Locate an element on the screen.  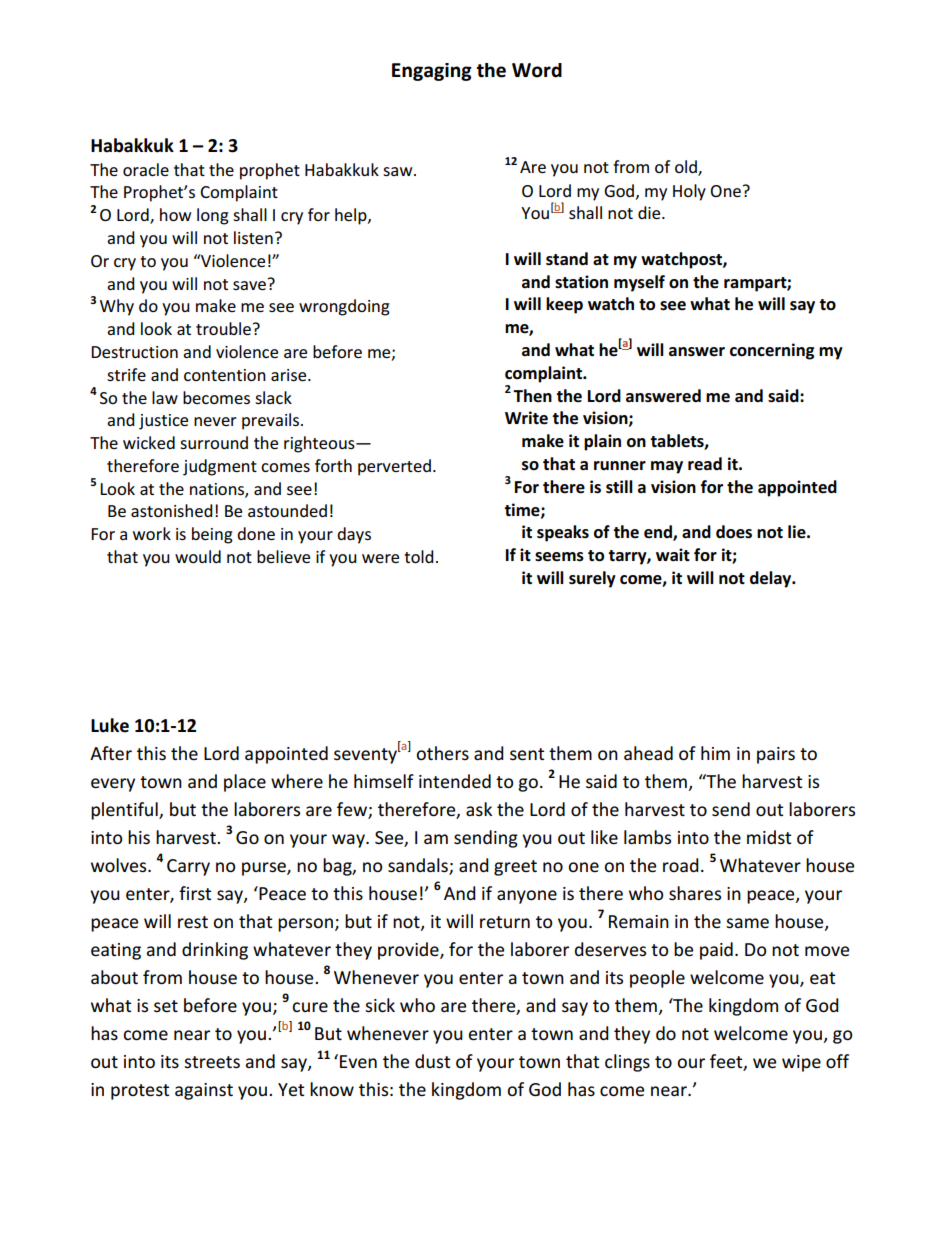
oracle is located at coordinates (146, 169).
